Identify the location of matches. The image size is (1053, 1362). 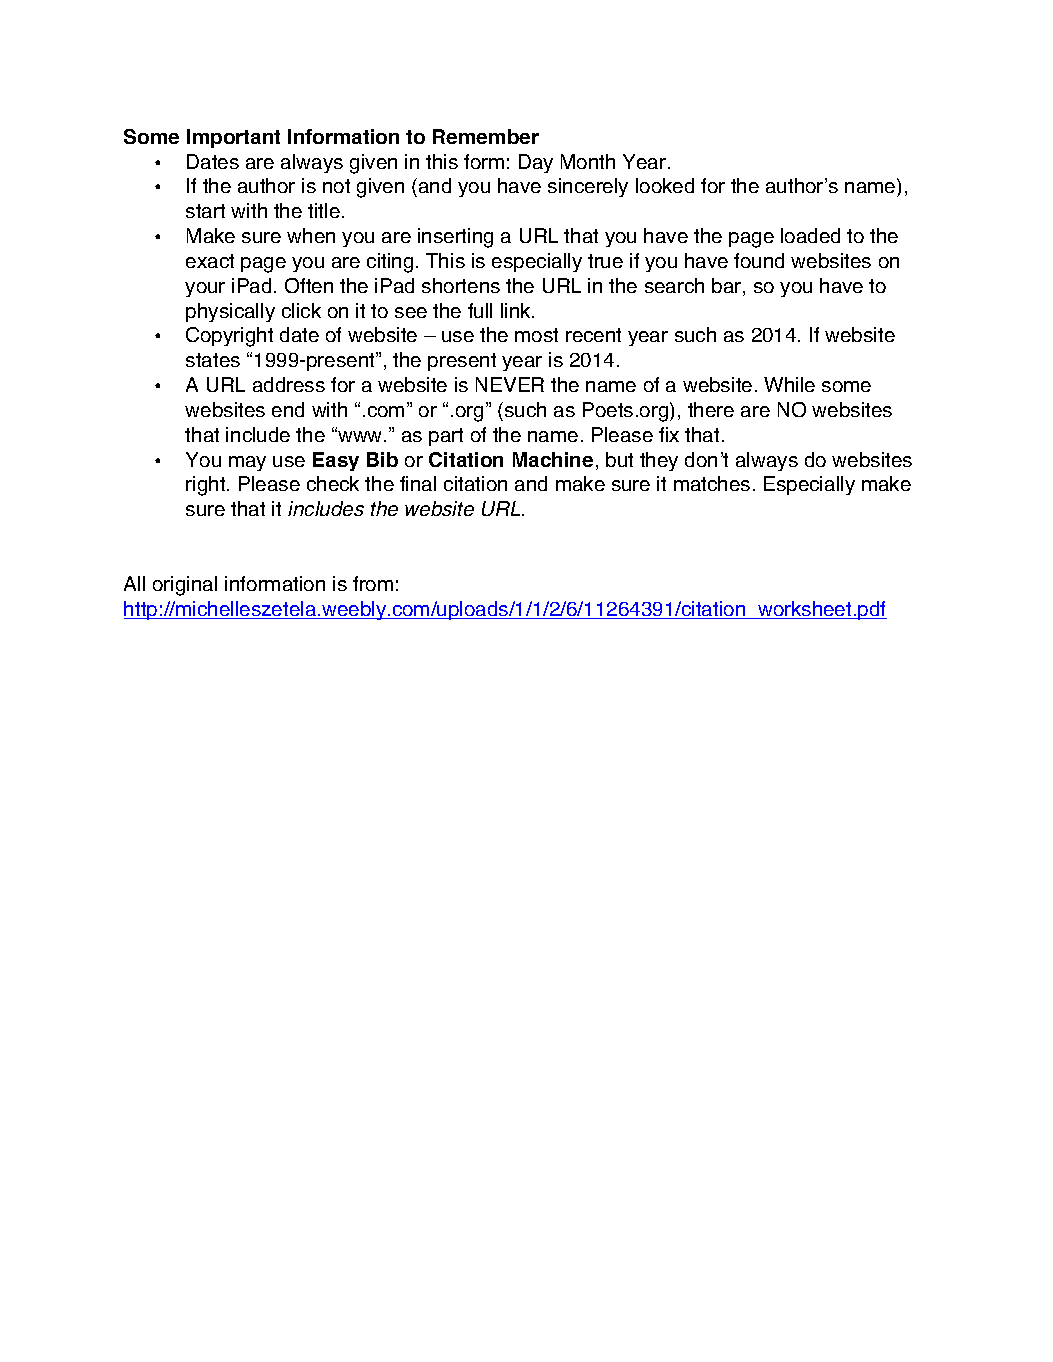
(712, 483).
